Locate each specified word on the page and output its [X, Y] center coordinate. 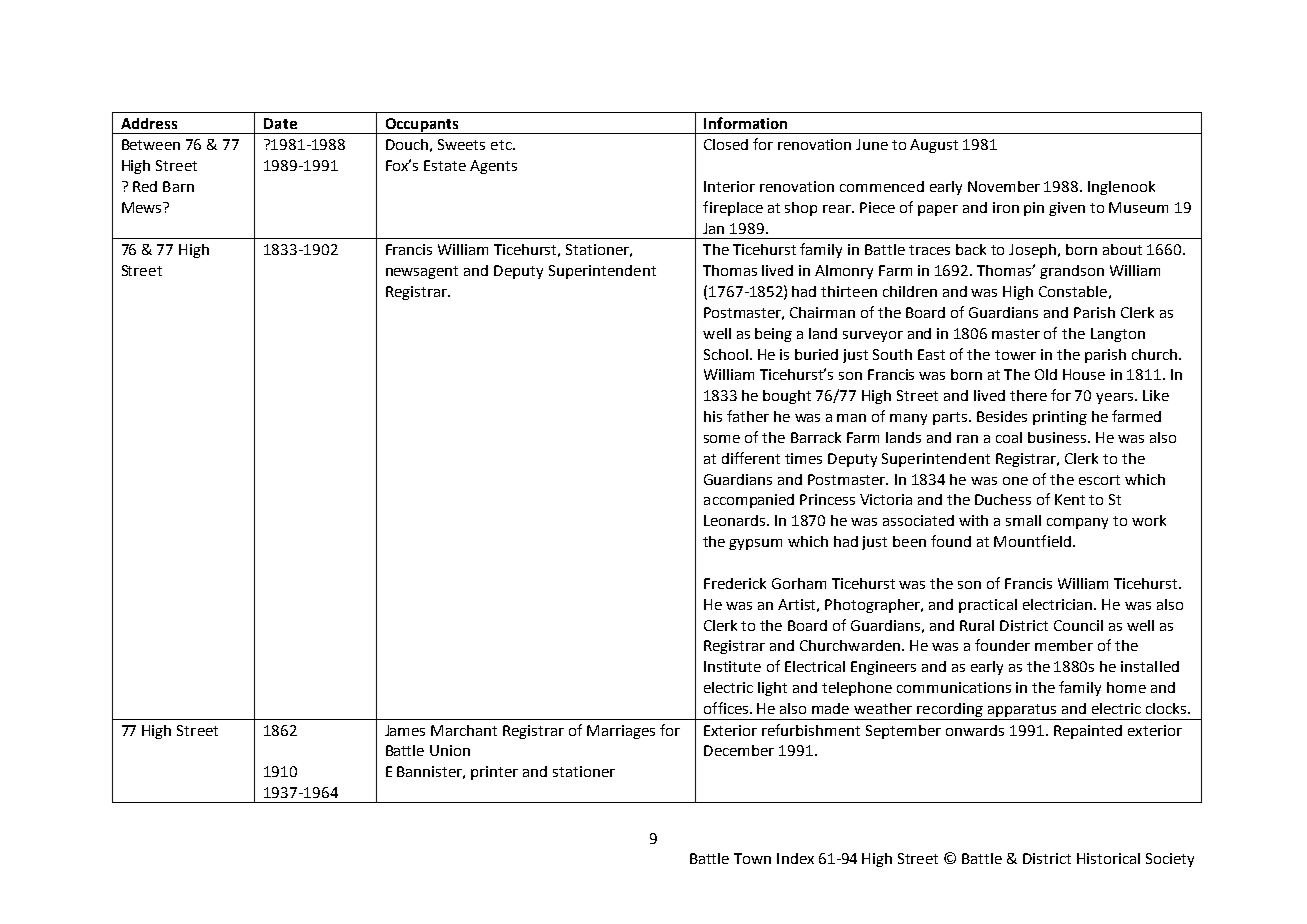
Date [280, 123]
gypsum [755, 544]
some [722, 439]
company [1077, 523]
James [405, 730]
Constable [1073, 291]
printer [494, 773]
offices [727, 708]
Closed [726, 144]
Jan [713, 228]
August [934, 146]
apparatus [1022, 710]
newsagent [422, 272]
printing [1060, 418]
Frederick [735, 583]
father [748, 416]
